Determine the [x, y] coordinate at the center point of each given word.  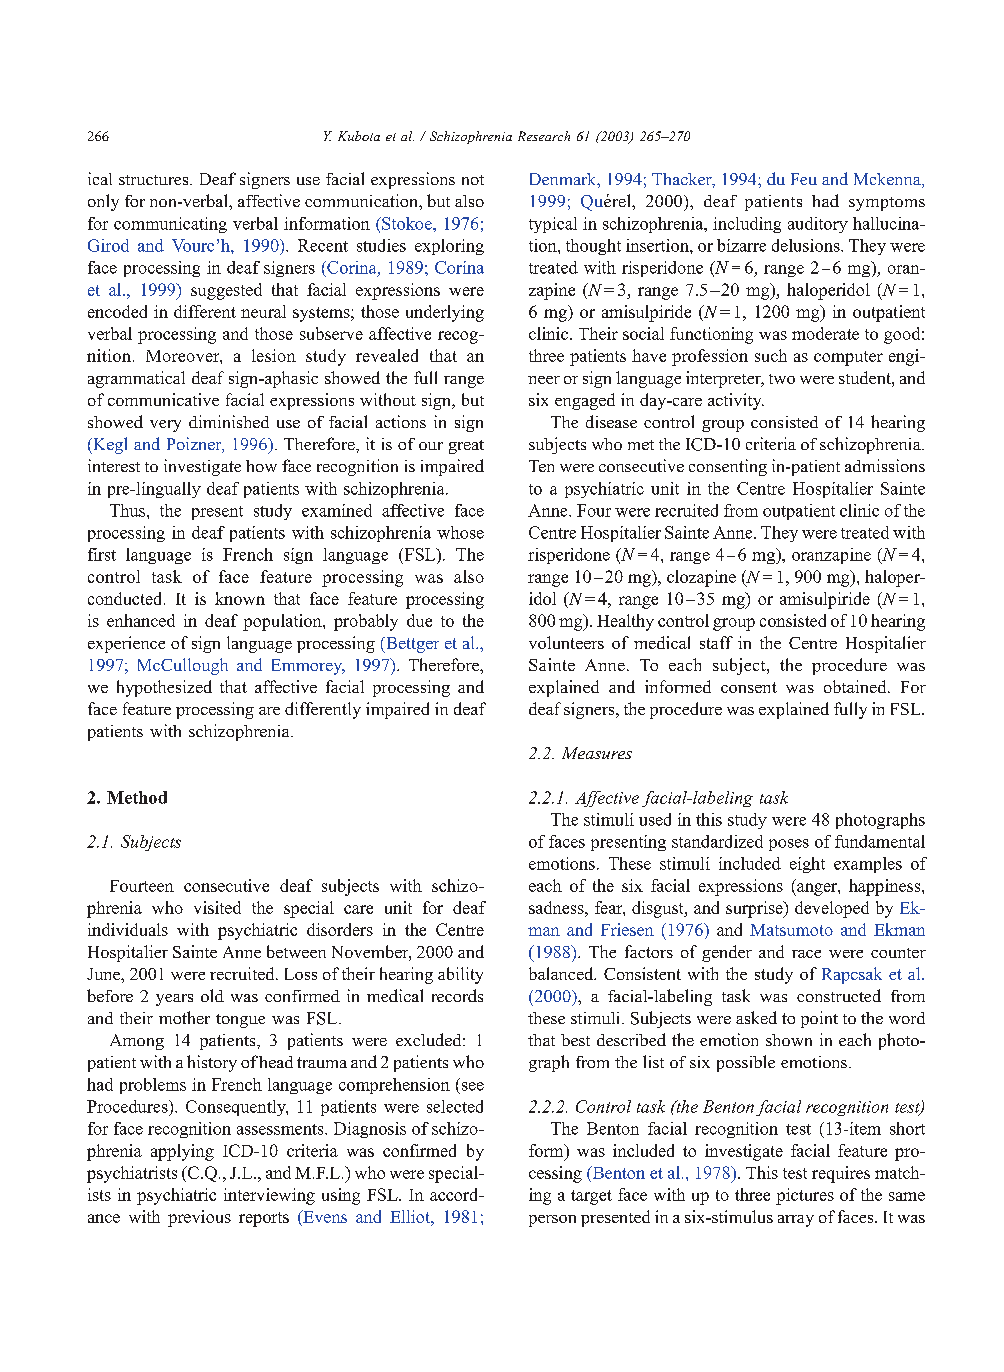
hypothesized [164, 688]
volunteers [566, 642]
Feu [804, 179]
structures [155, 180]
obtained [856, 686]
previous [199, 1218]
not [473, 180]
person [552, 1221]
